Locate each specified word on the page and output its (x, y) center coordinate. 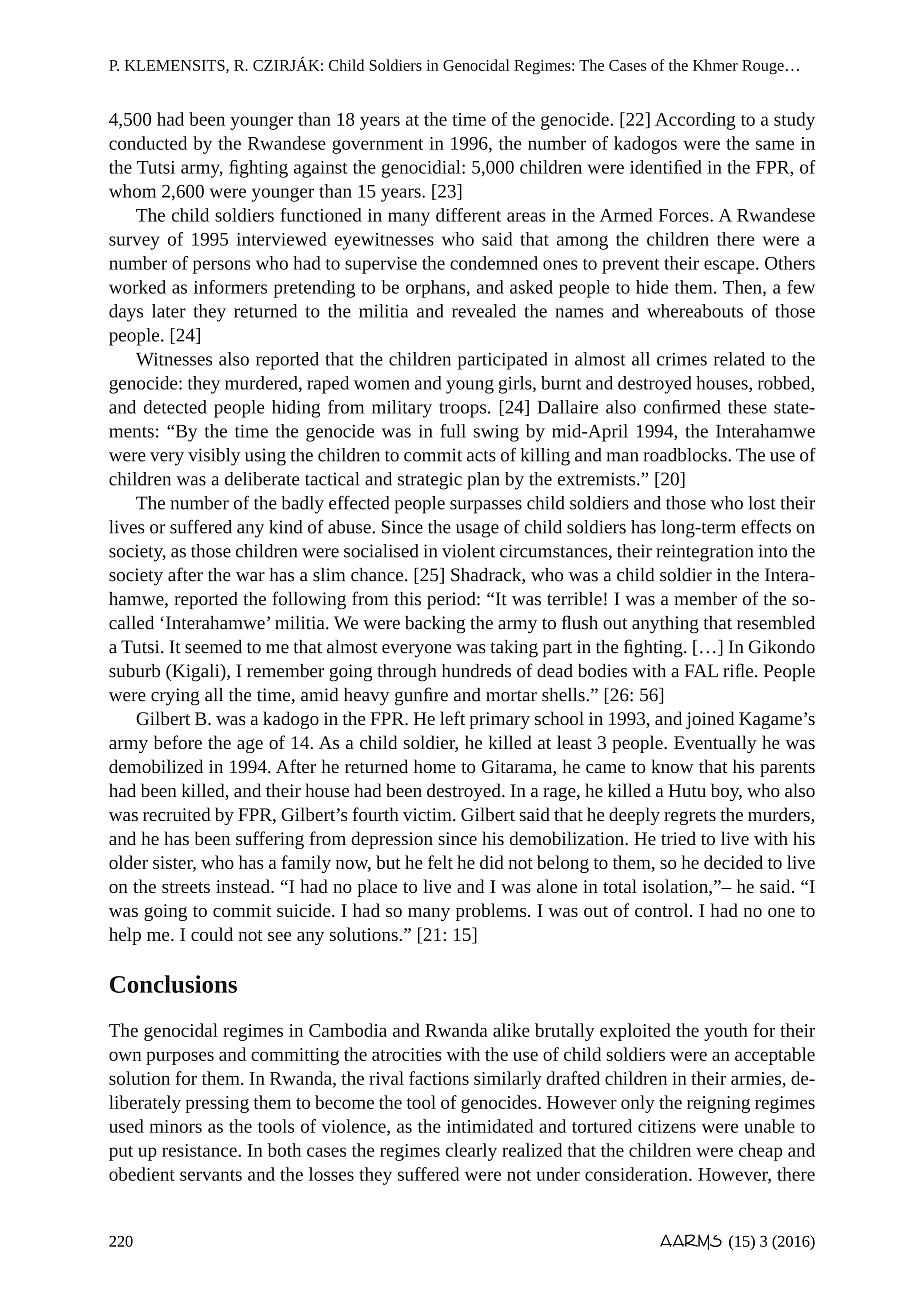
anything (665, 625)
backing (435, 625)
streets (186, 887)
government (377, 146)
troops (464, 410)
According (695, 121)
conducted (148, 143)
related (739, 359)
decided (733, 862)
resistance (200, 1150)
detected (175, 407)
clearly (471, 1152)
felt (440, 862)
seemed (213, 647)
